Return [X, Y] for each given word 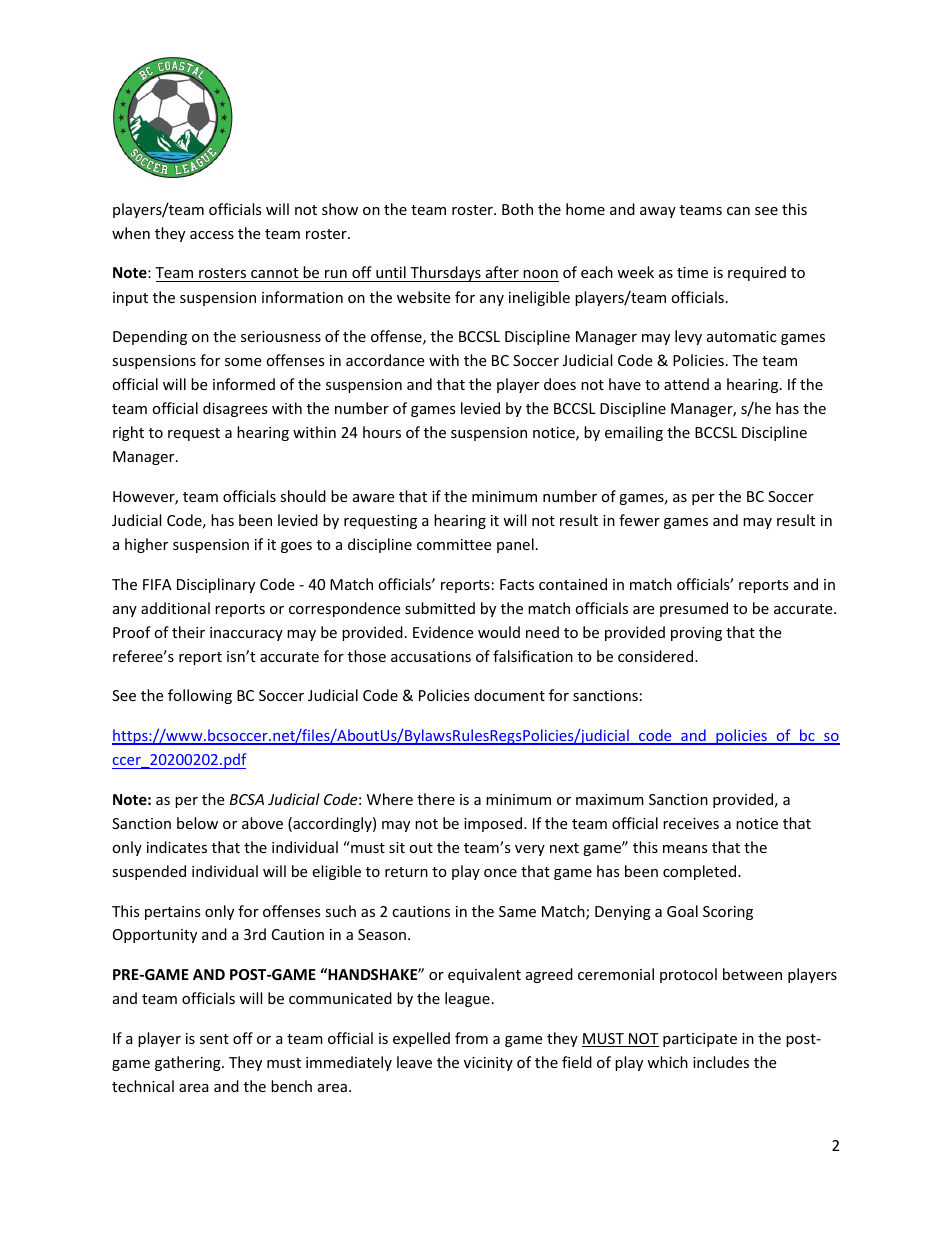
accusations [431, 656]
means [685, 849]
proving [696, 634]
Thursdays [445, 274]
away [658, 212]
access [212, 235]
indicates [177, 847]
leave [414, 1062]
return [406, 872]
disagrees [235, 409]
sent [214, 1039]
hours [382, 432]
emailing [634, 433]
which [667, 1062]
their [188, 632]
